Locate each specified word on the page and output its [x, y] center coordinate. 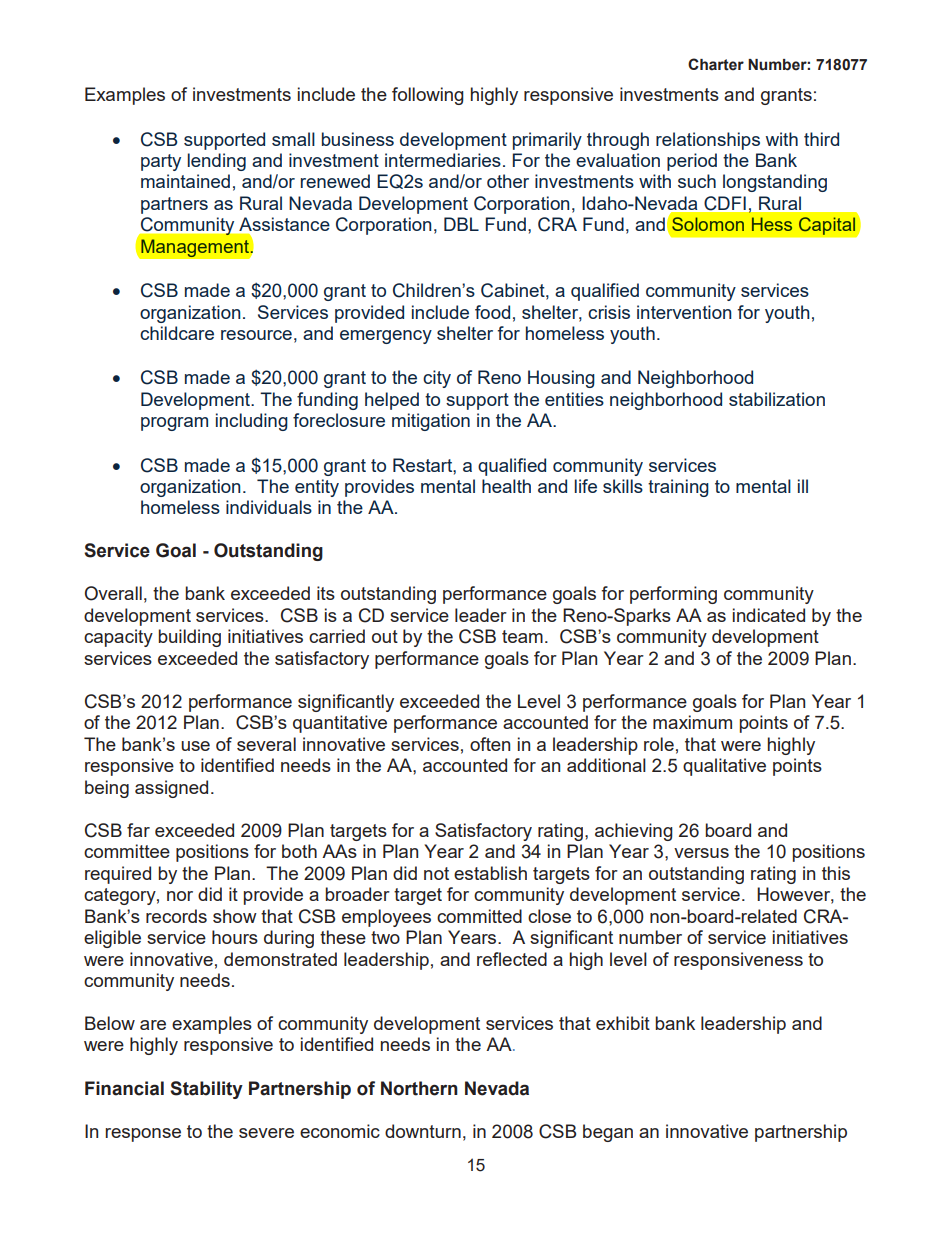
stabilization [777, 399]
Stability [206, 1090]
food [492, 312]
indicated [769, 615]
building [189, 638]
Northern [419, 1088]
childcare [177, 333]
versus [701, 853]
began [608, 1133]
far [138, 830]
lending [216, 162]
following [428, 96]
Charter [716, 64]
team [522, 636]
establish [490, 873]
